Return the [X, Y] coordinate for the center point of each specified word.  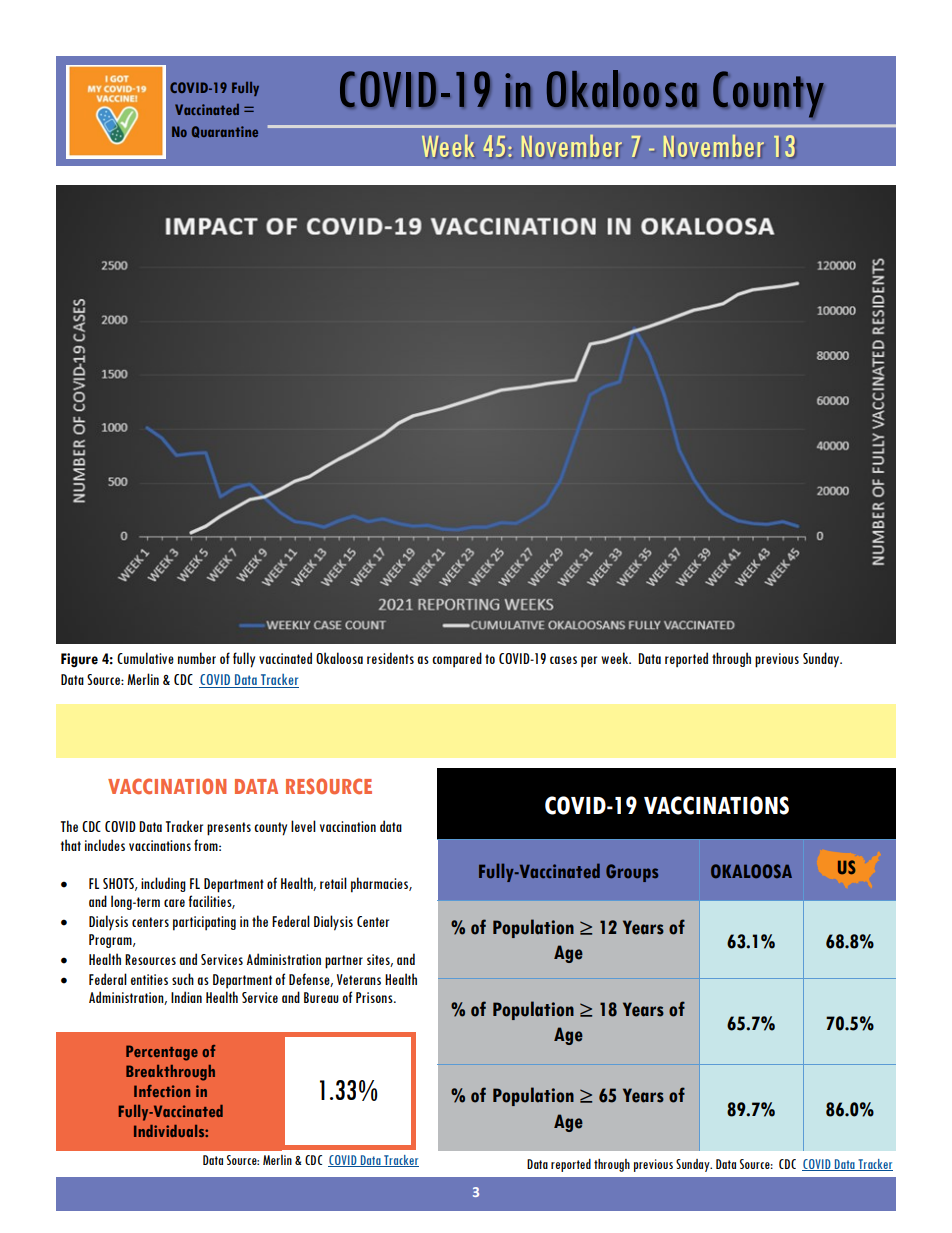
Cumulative [145, 658]
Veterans [359, 979]
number [197, 658]
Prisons [375, 997]
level [303, 826]
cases [563, 660]
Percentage [162, 1053]
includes [105, 845]
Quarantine [225, 132]
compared [457, 660]
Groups [632, 873]
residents [390, 658]
